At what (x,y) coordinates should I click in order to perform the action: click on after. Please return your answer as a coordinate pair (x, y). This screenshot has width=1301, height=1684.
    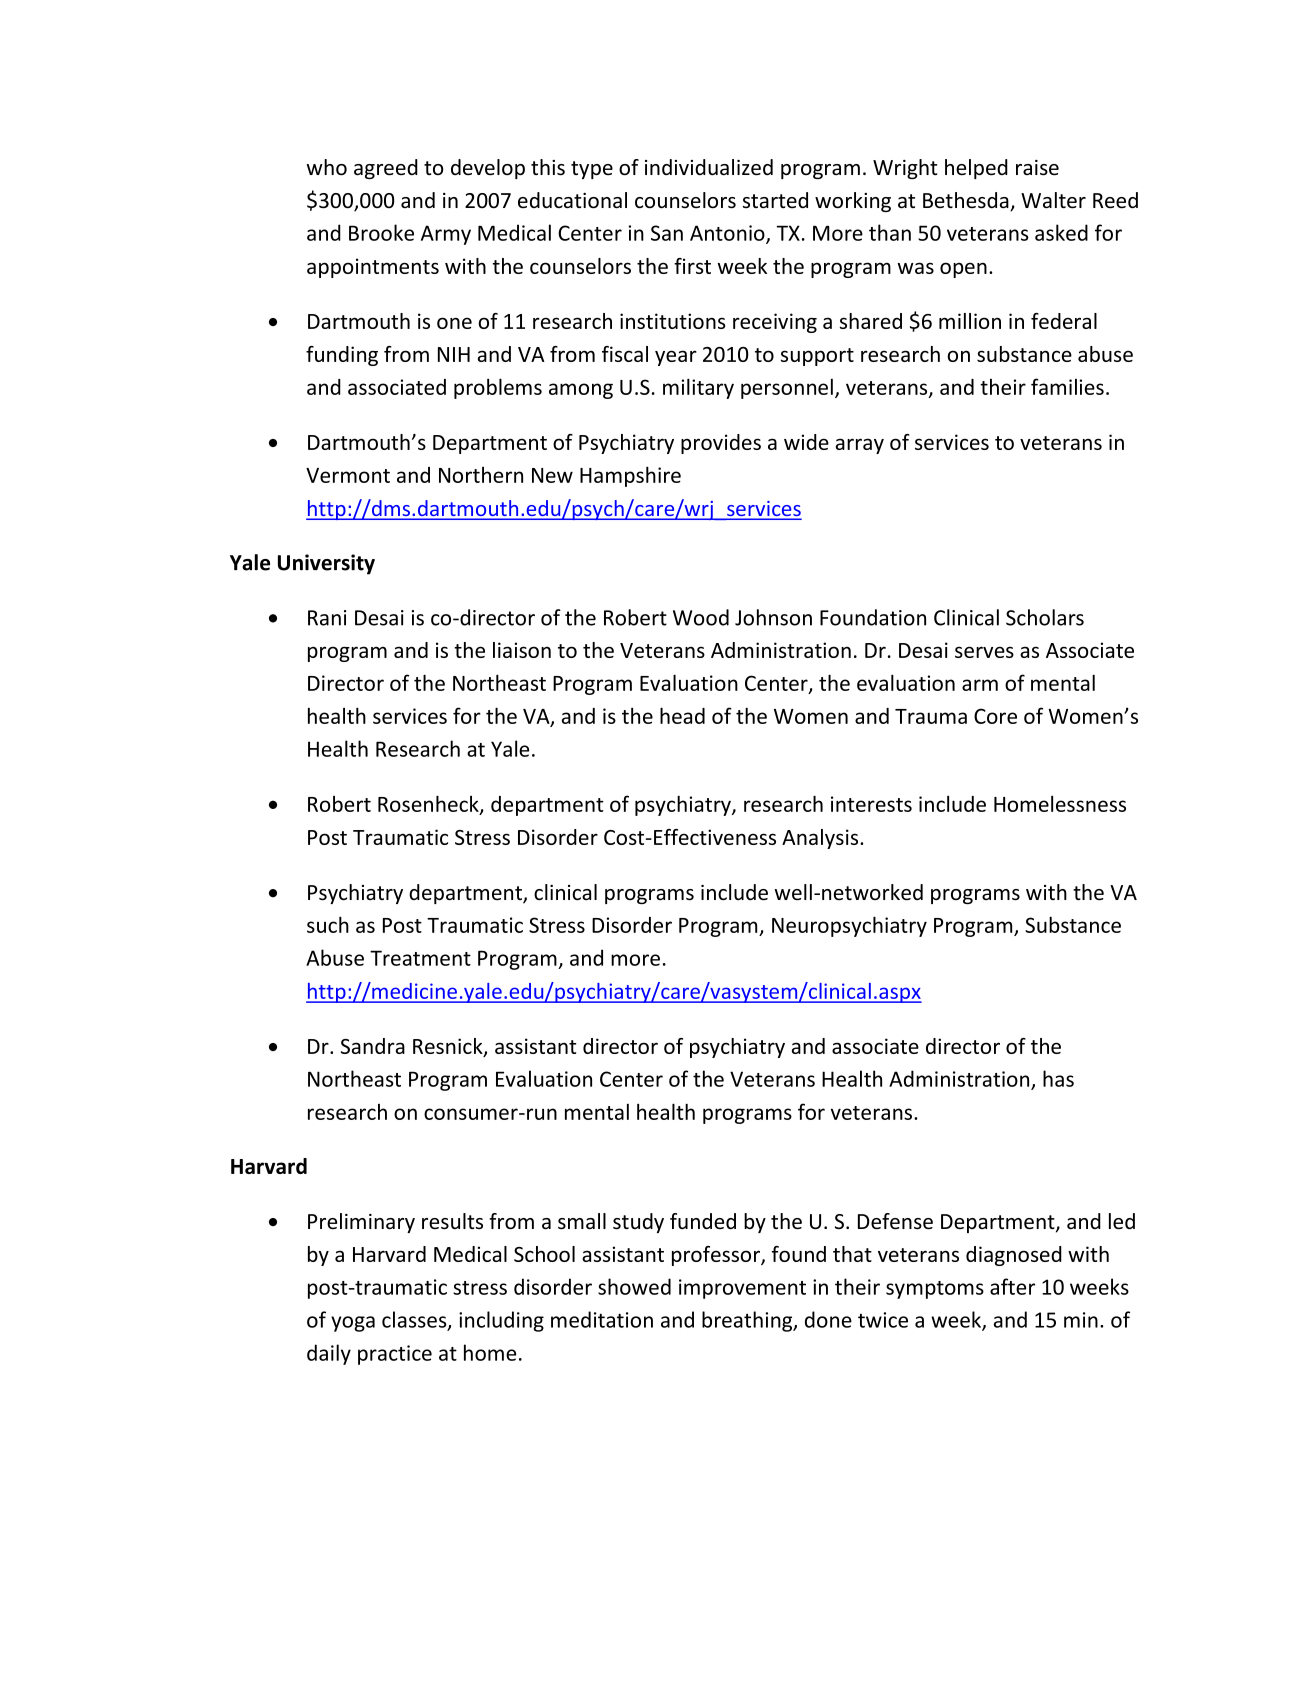
    Looking at the image, I should click on (1012, 1286).
